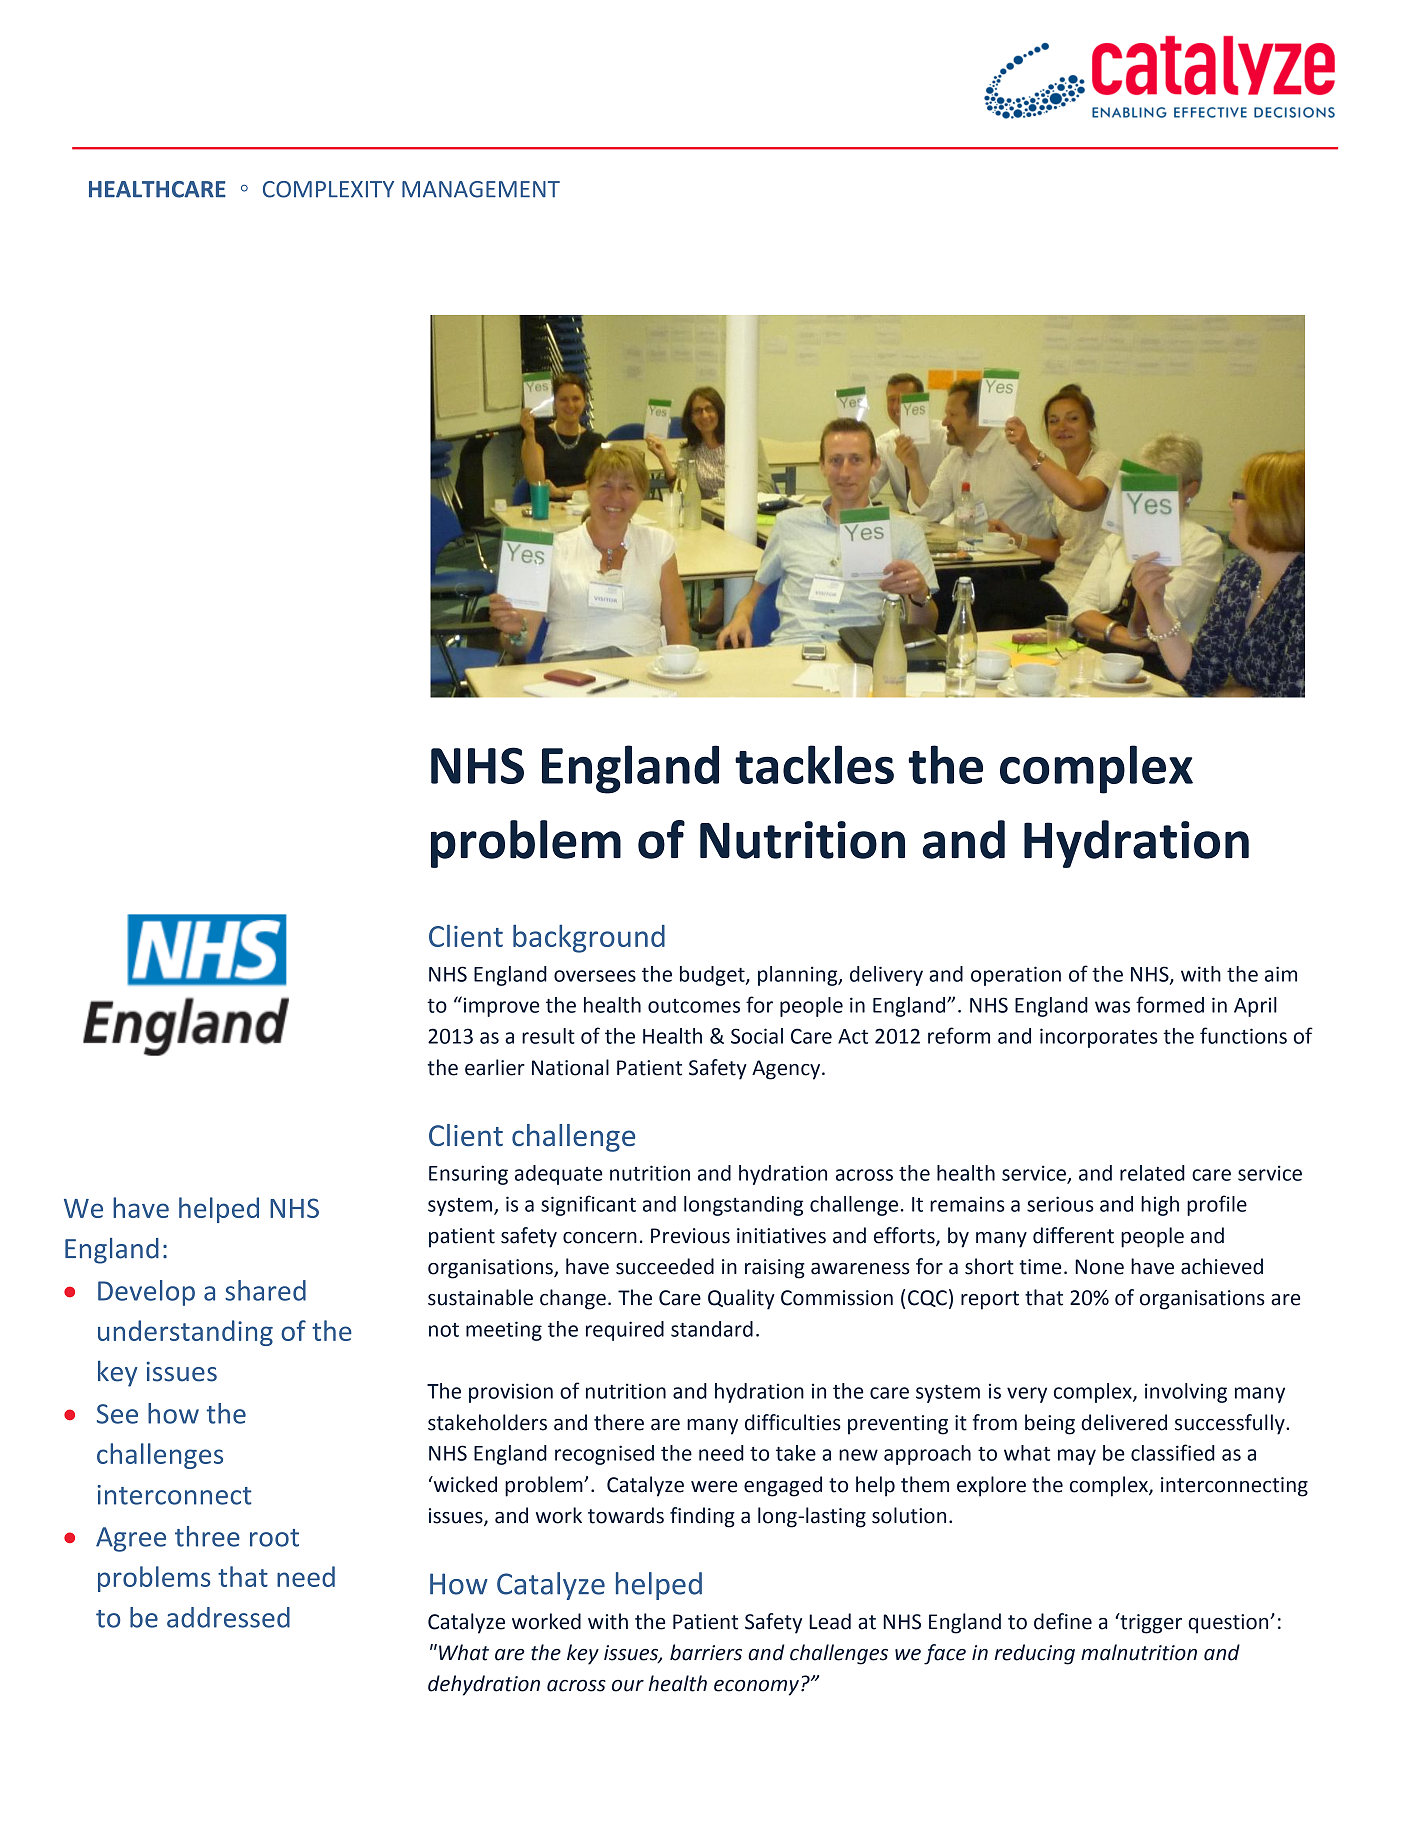 The image size is (1419, 1836). I want to click on addressed, so click(228, 1617).
